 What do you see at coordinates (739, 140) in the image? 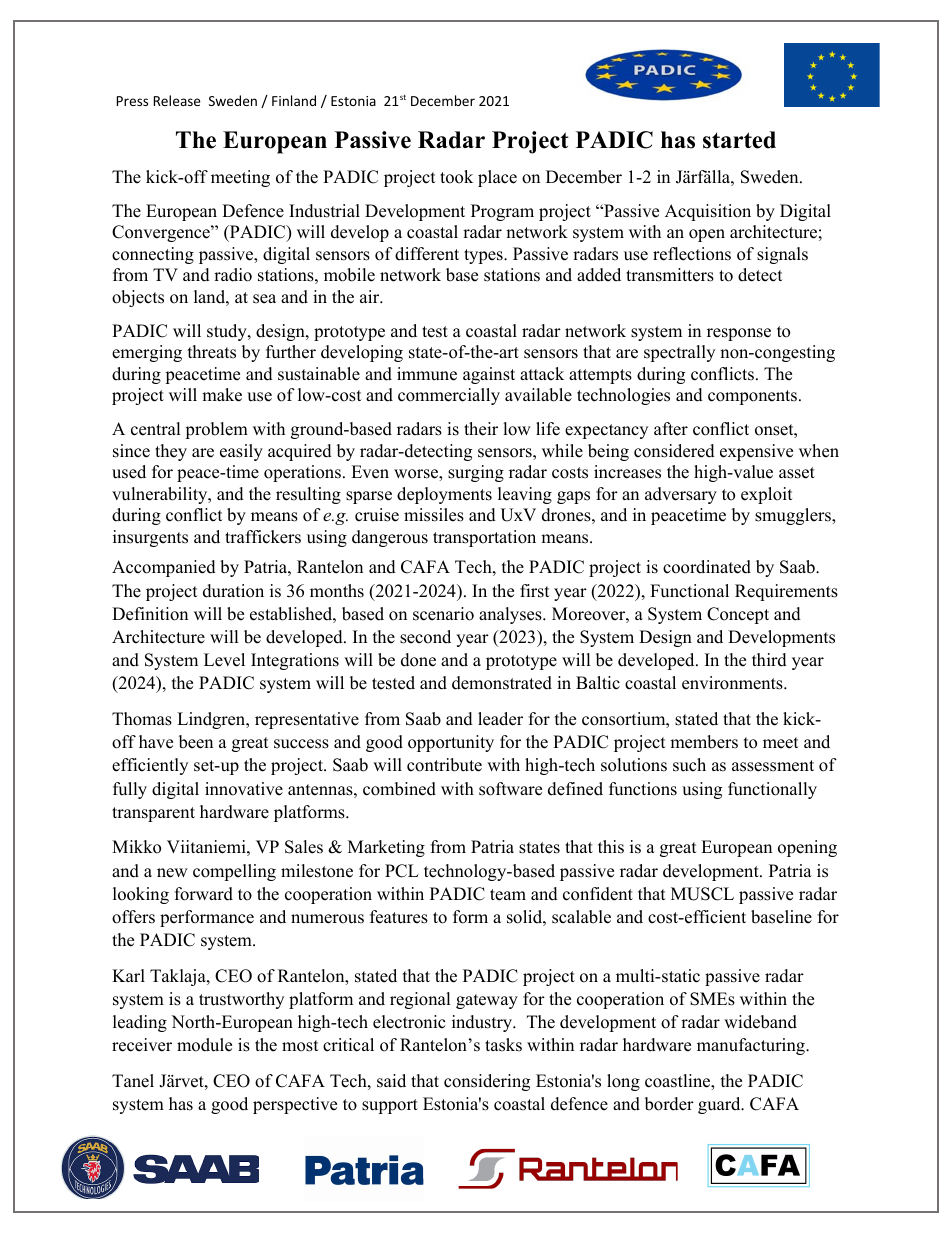
I see `started` at bounding box center [739, 140].
